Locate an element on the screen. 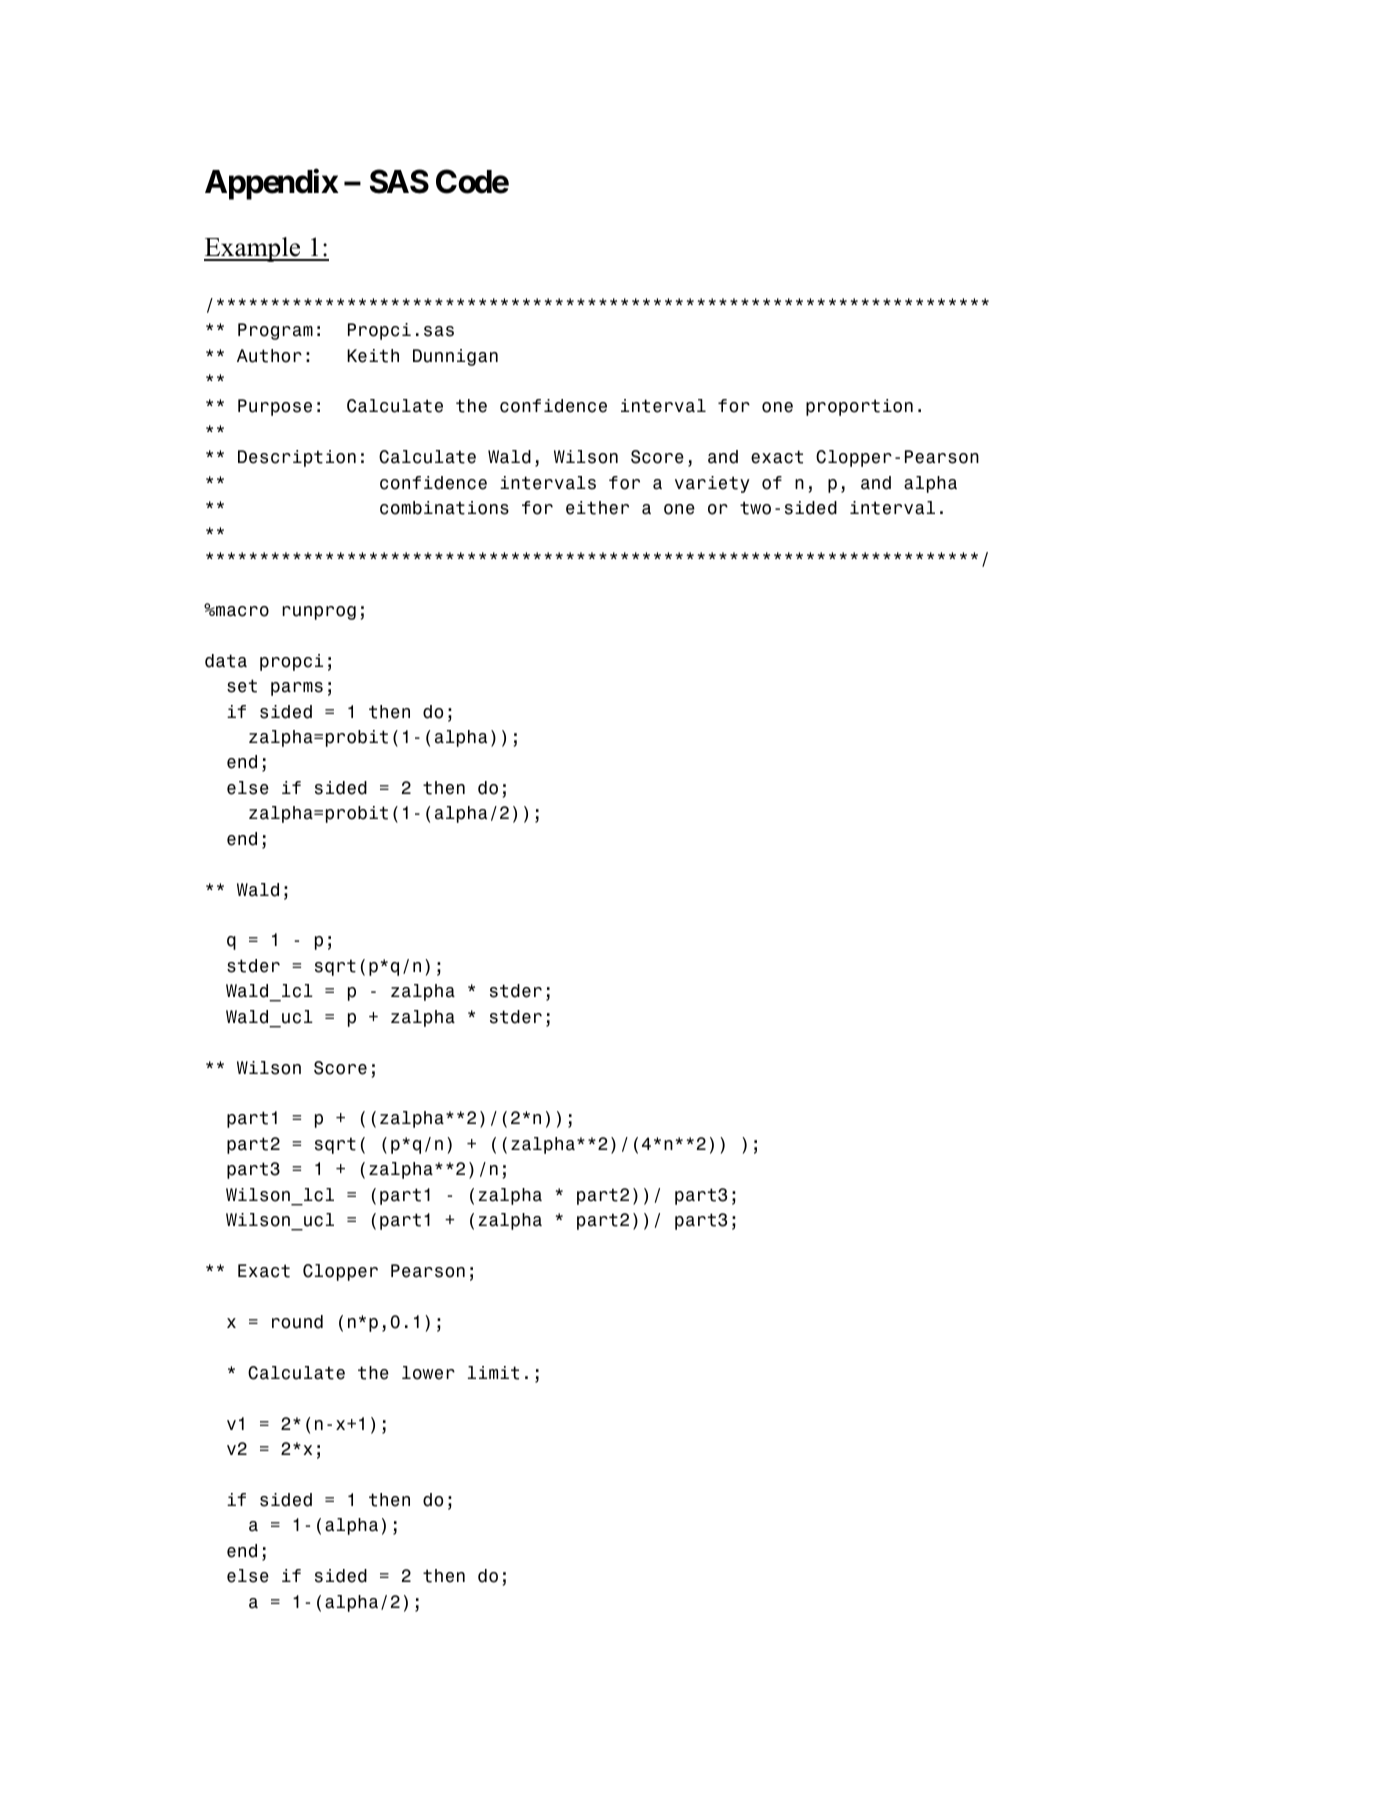 The image size is (1389, 1797). Description is located at coordinates (297, 458).
